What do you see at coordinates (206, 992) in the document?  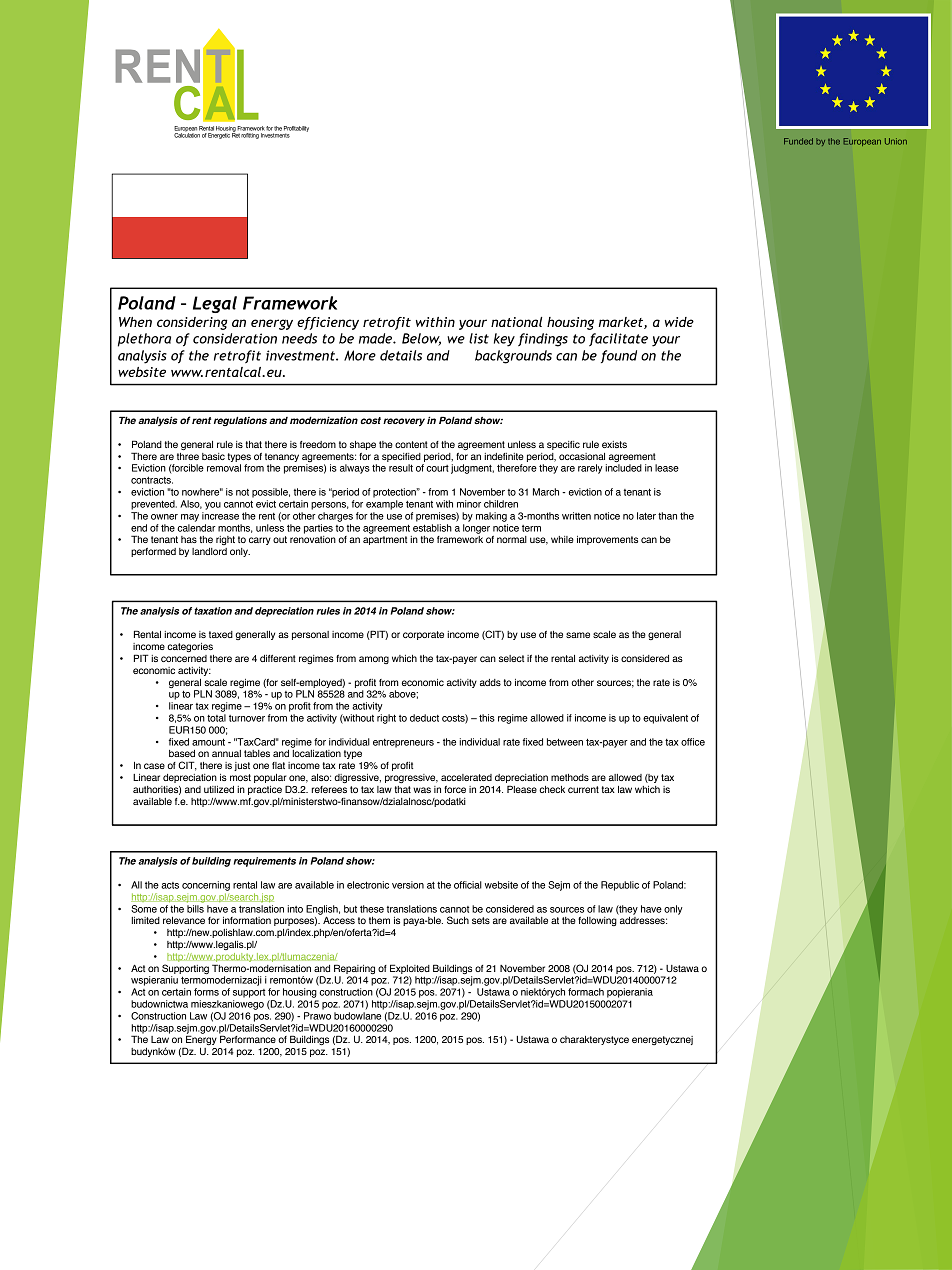 I see `forms` at bounding box center [206, 992].
